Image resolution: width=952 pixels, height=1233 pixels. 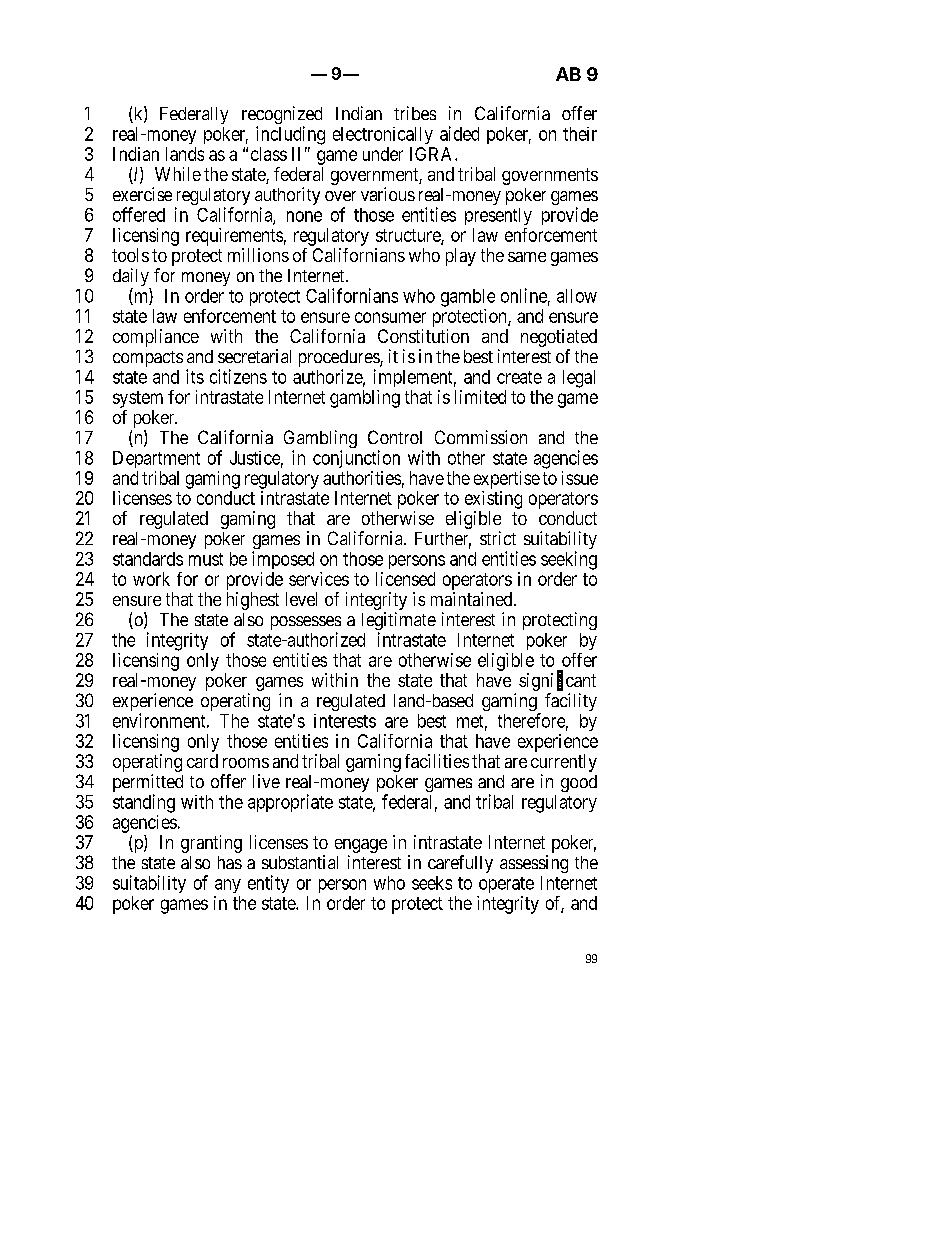 What do you see at coordinates (156, 459) in the screenshot?
I see `Department` at bounding box center [156, 459].
